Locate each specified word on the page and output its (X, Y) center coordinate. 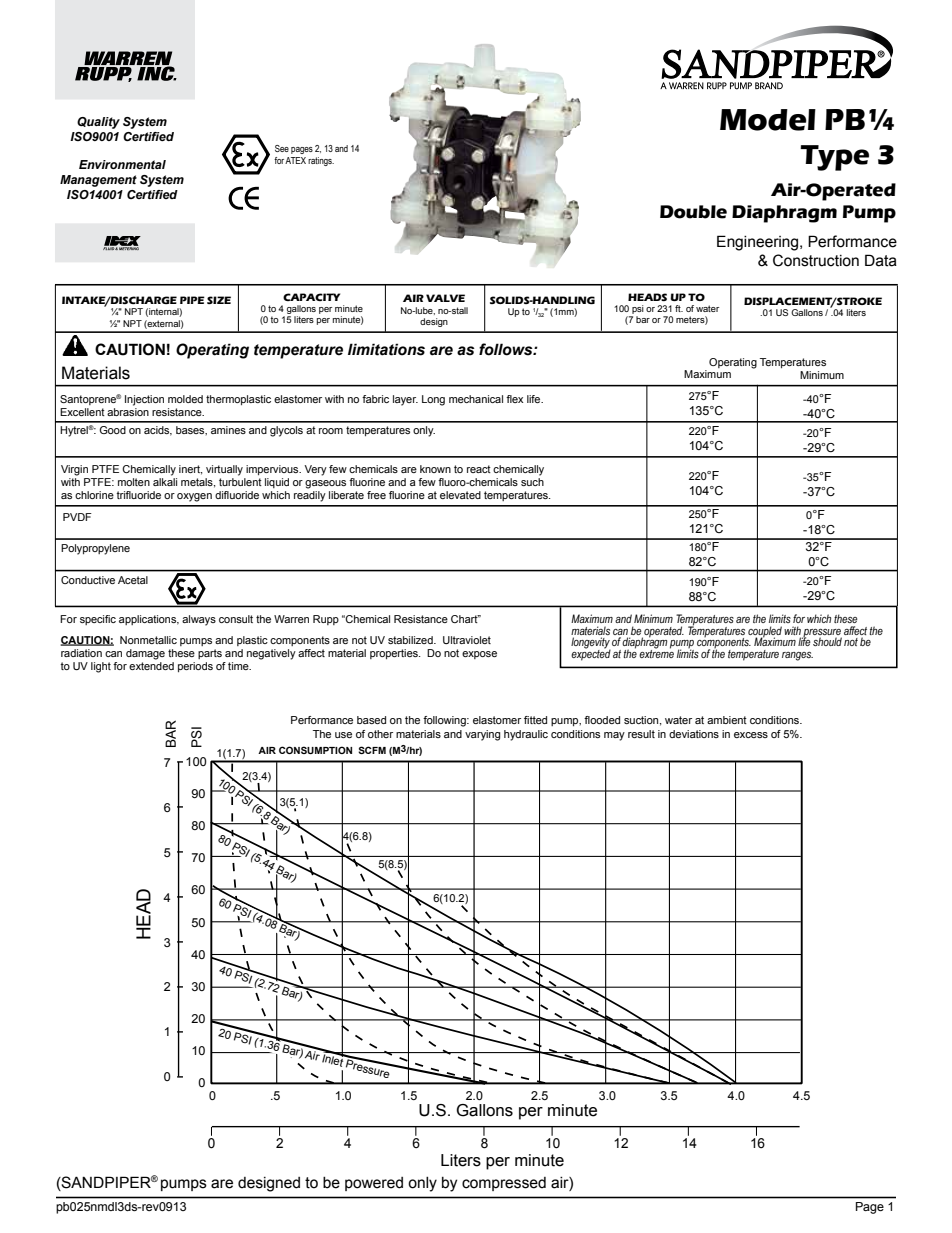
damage (145, 654)
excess (751, 735)
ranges (797, 656)
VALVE (445, 298)
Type (834, 158)
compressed (504, 1184)
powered (374, 1184)
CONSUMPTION (315, 750)
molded (185, 399)
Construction (816, 260)
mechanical (476, 399)
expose (479, 655)
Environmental (122, 164)
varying (482, 735)
